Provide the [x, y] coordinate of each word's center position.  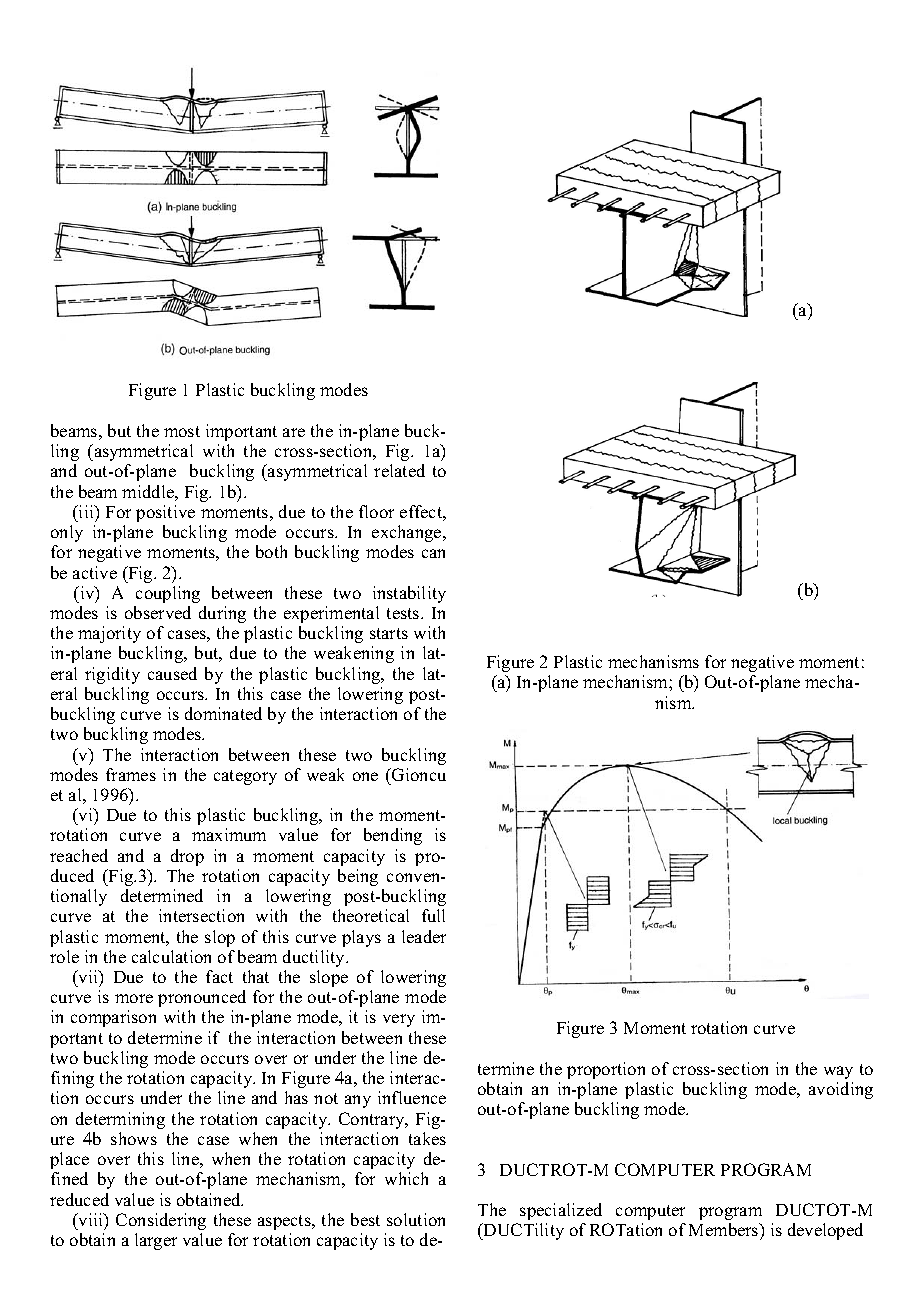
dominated [223, 713]
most [182, 431]
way [838, 1072]
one [365, 776]
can [433, 553]
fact [219, 976]
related [399, 470]
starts [389, 633]
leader [424, 936]
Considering [161, 1221]
